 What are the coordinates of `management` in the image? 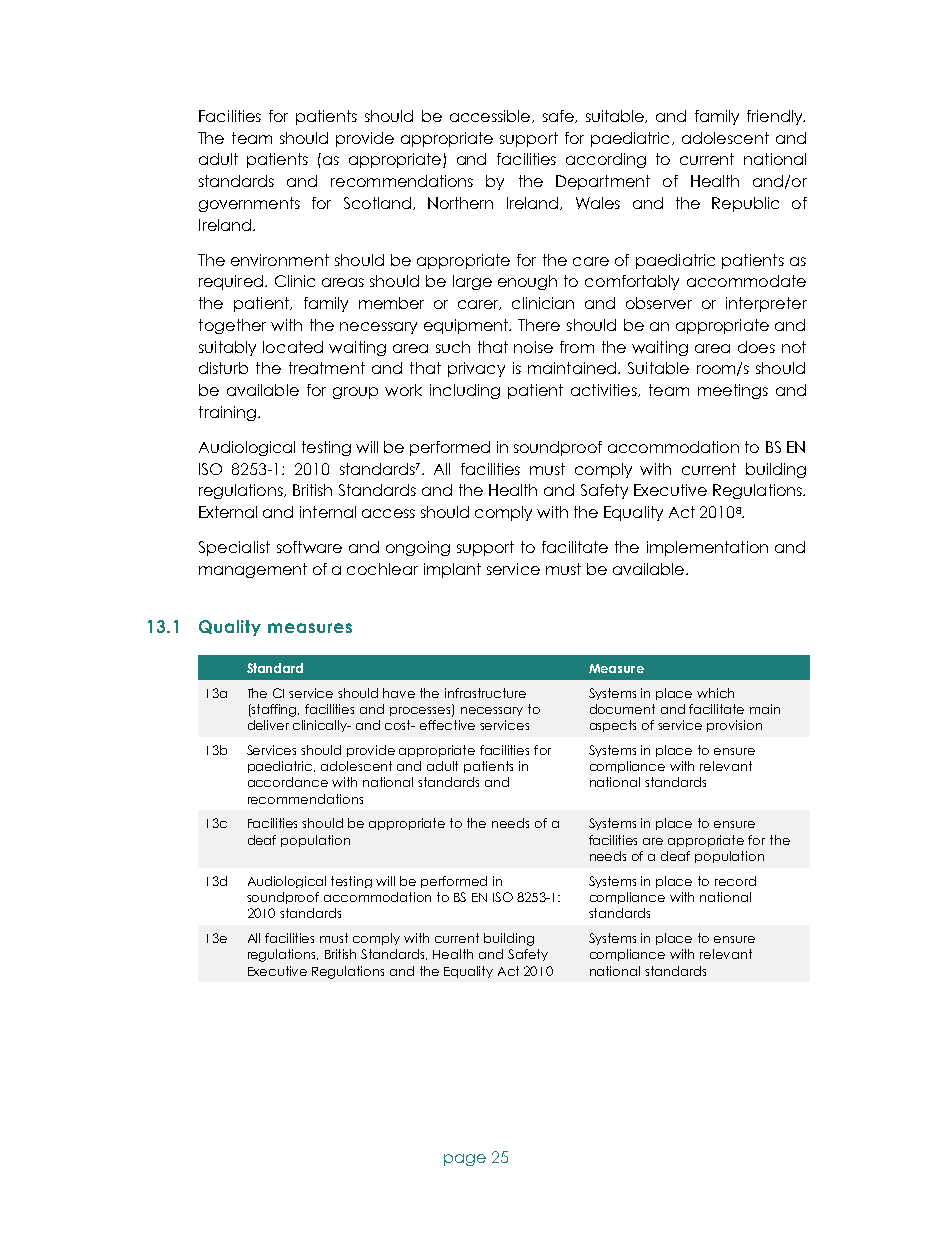 It's located at (253, 570).
